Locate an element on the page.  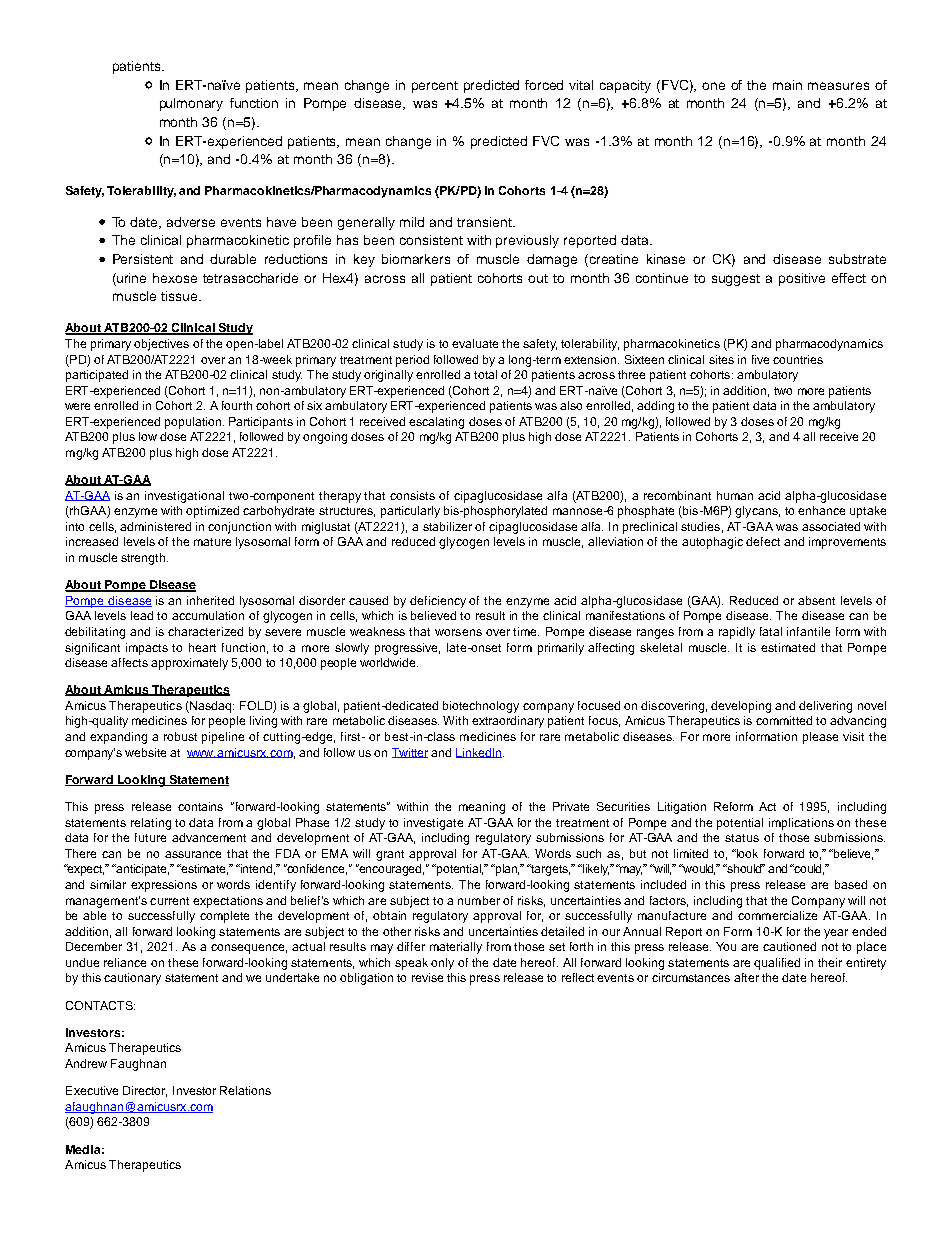
population is located at coordinates (193, 423).
